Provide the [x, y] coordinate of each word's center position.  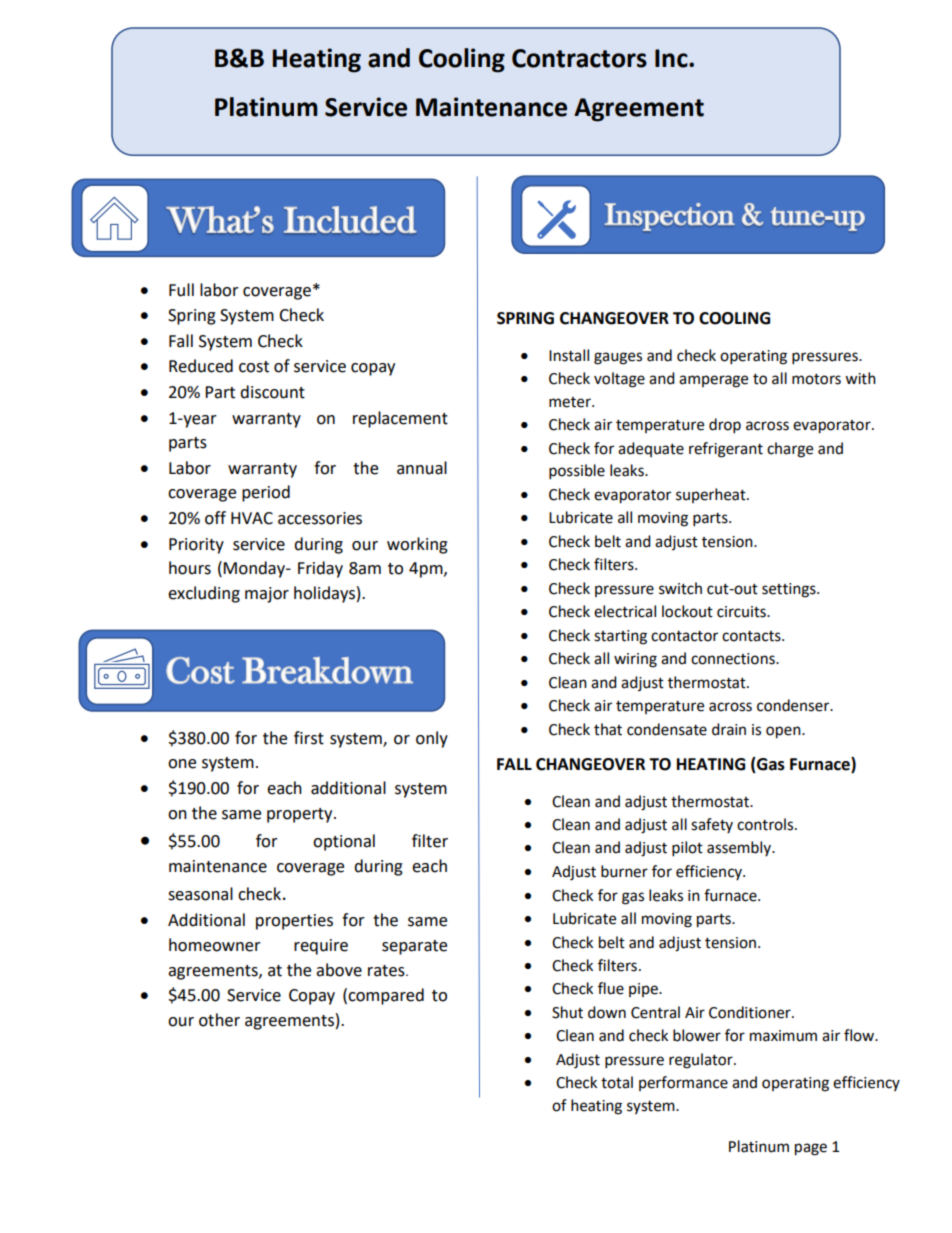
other [219, 1020]
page [811, 1149]
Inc [672, 58]
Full [181, 290]
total [617, 1082]
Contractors [579, 58]
